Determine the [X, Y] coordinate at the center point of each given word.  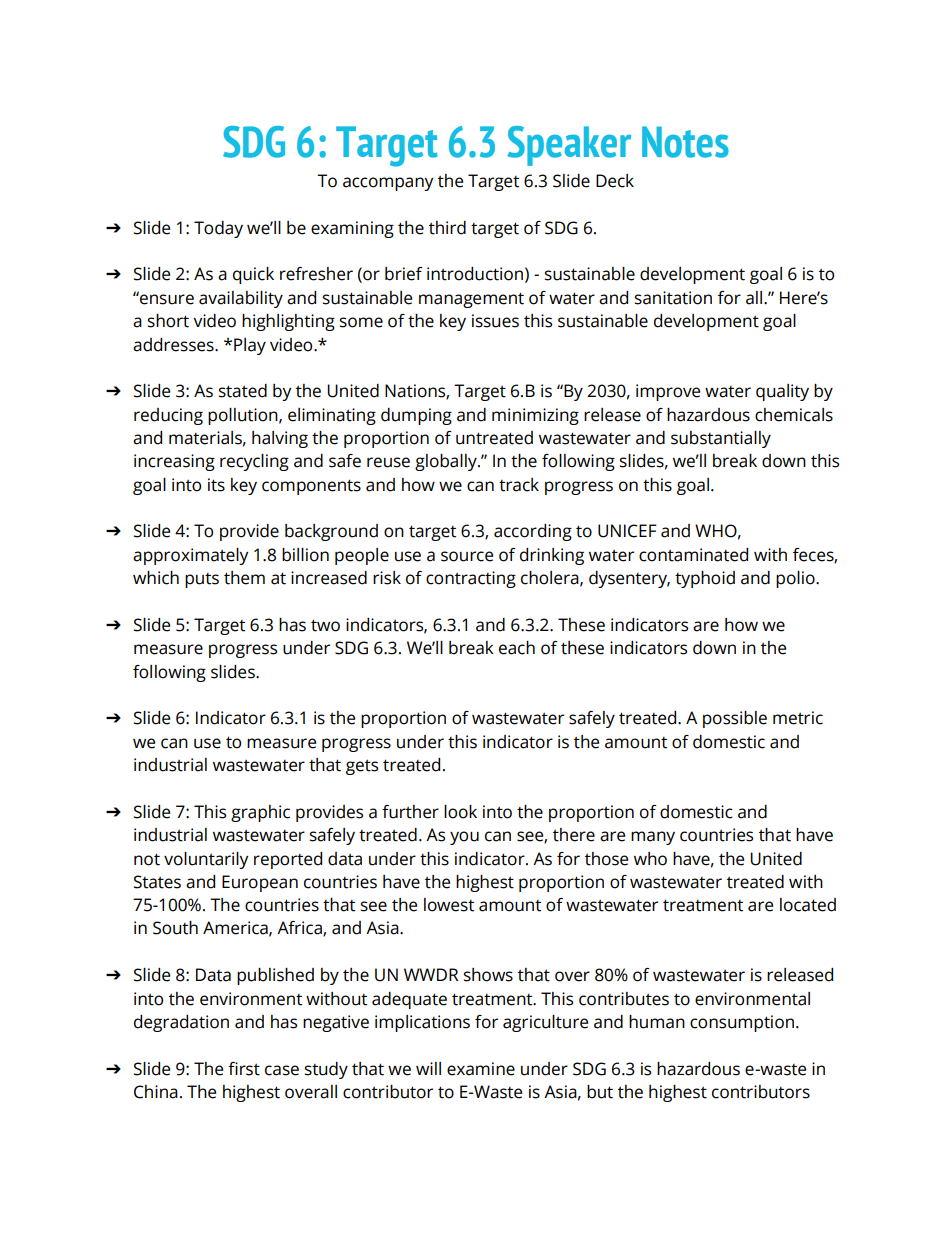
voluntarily [206, 860]
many [653, 838]
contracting [471, 579]
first [244, 1069]
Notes [685, 142]
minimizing [535, 416]
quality [782, 392]
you [464, 838]
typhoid [705, 579]
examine [481, 1069]
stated [243, 391]
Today [218, 229]
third [447, 228]
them [244, 578]
